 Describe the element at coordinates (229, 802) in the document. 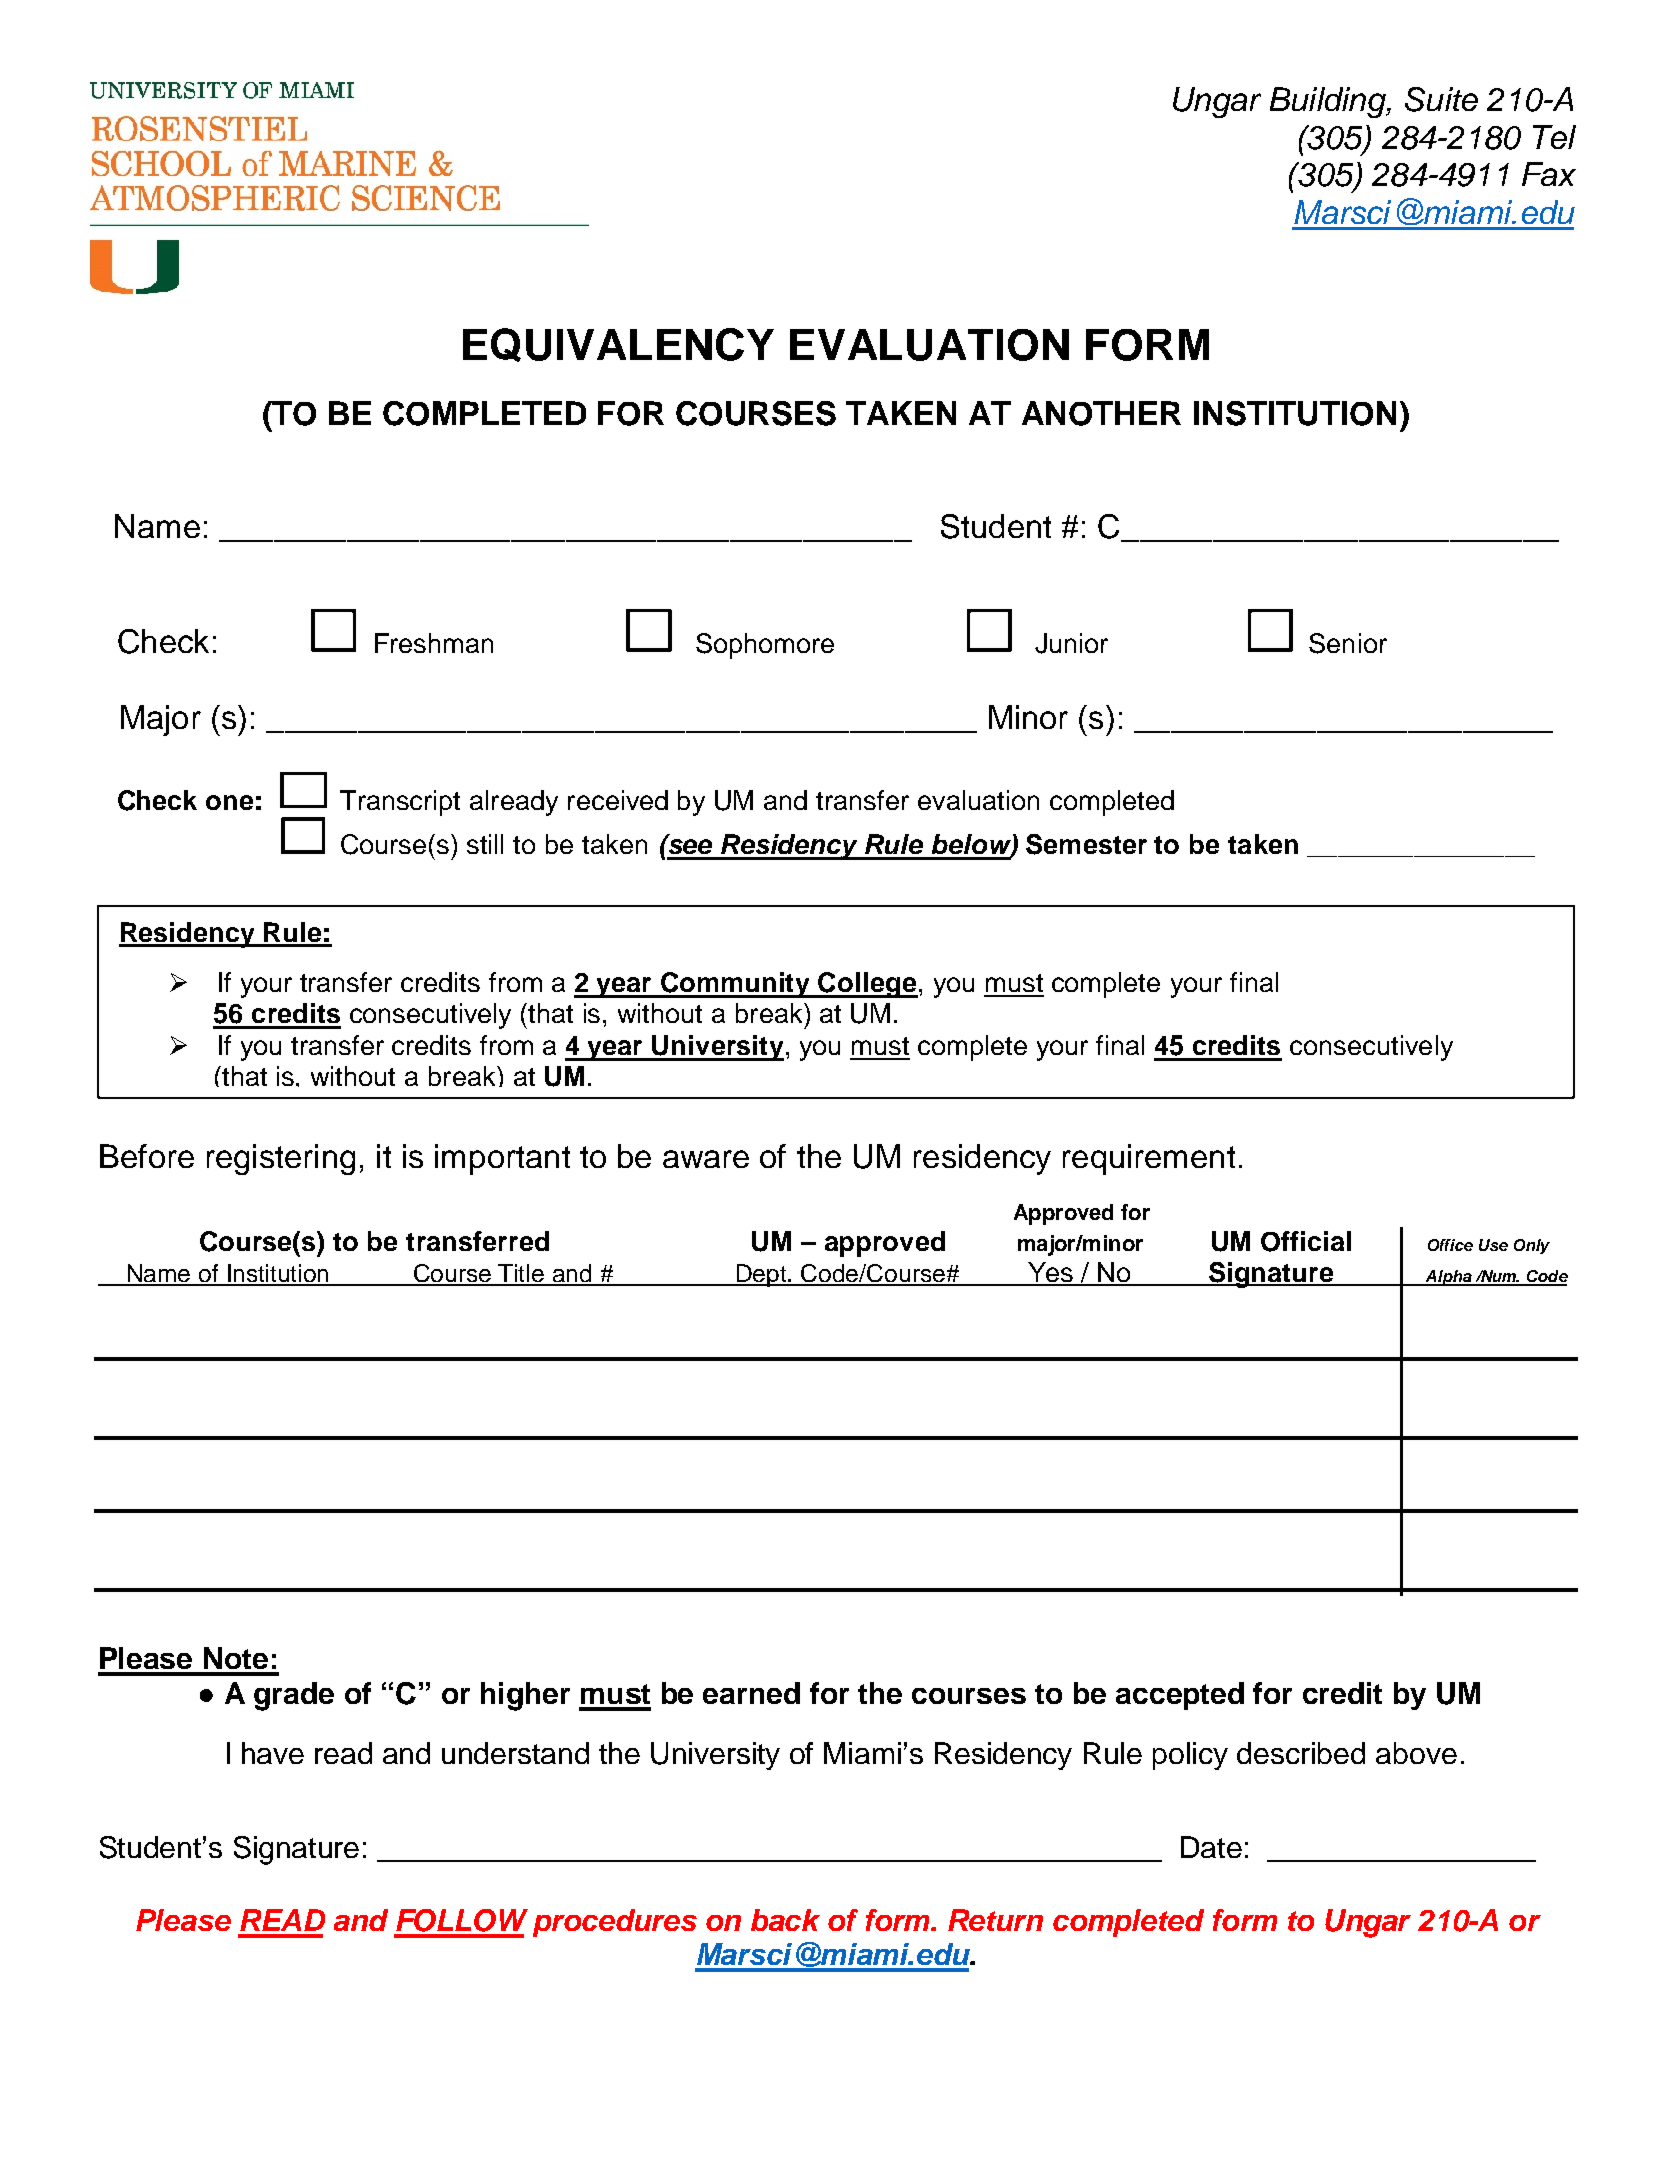

I see `one` at that location.
